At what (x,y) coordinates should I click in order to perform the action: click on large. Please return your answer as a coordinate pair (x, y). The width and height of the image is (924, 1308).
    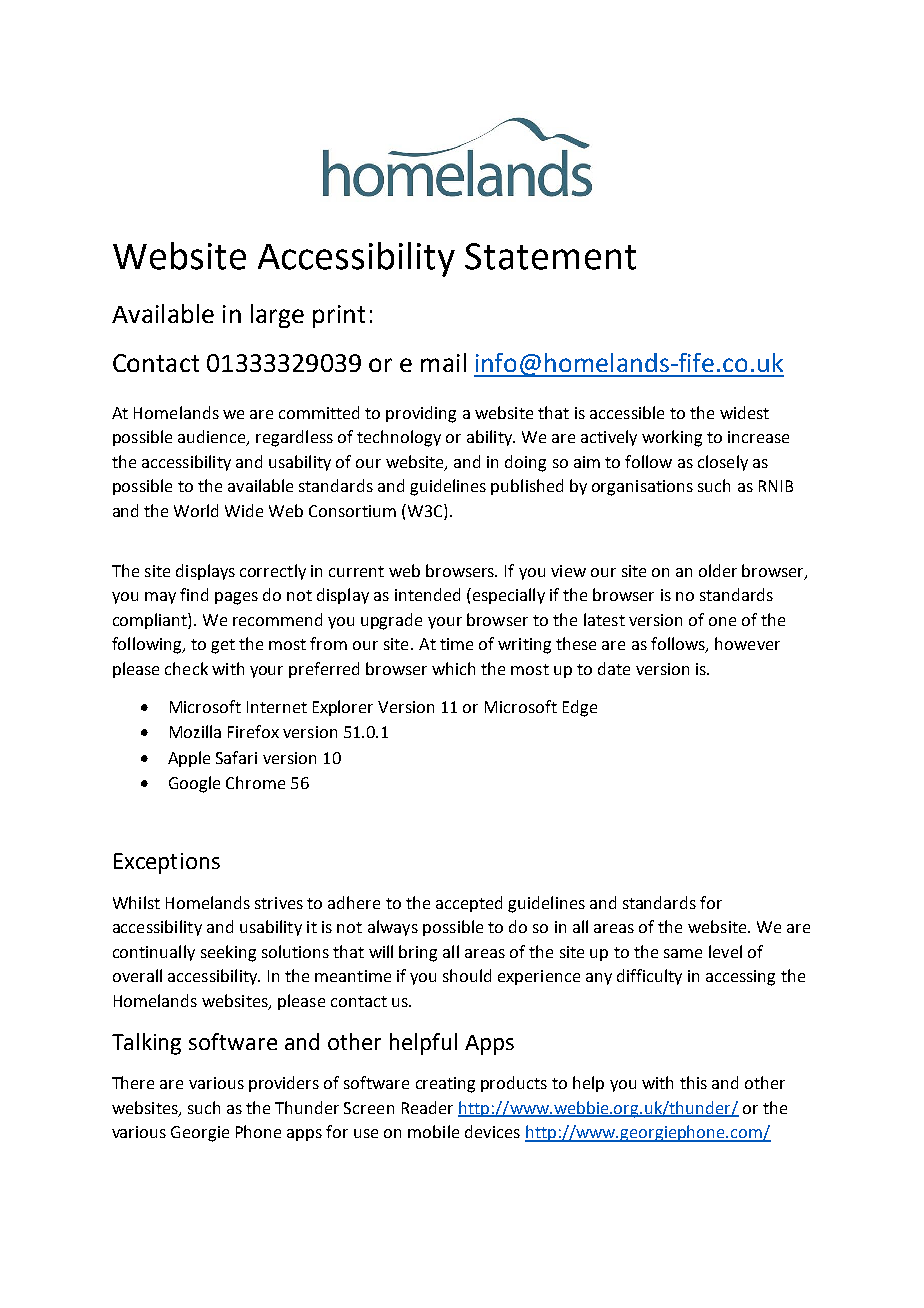
    Looking at the image, I should click on (277, 316).
